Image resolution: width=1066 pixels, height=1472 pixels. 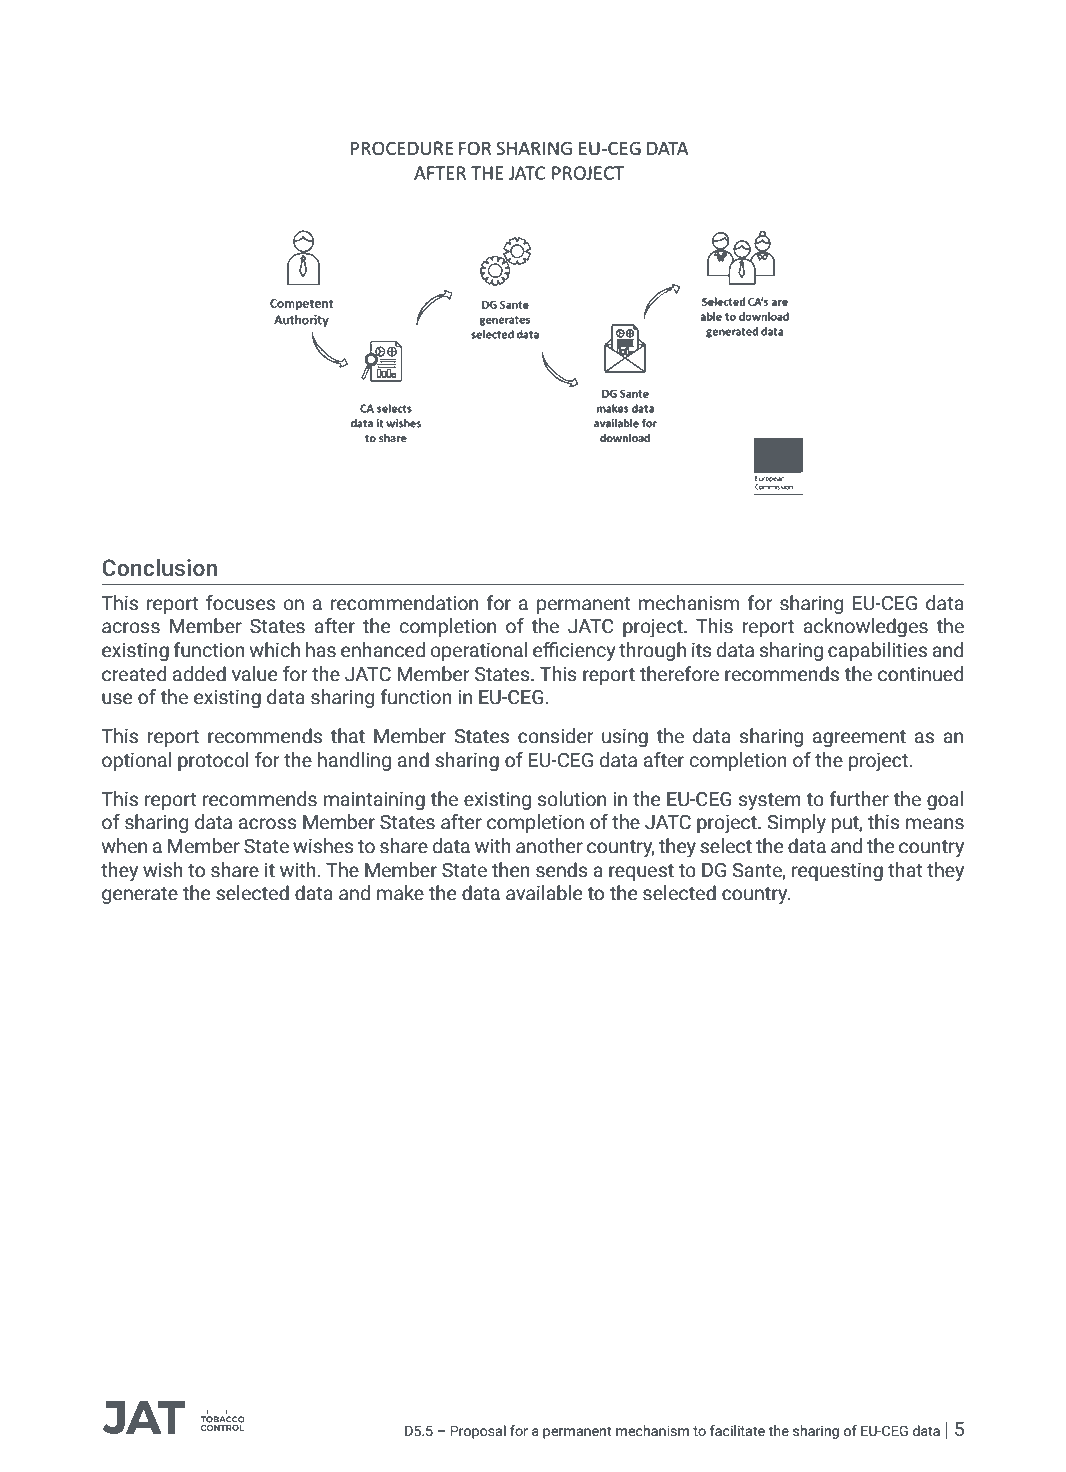 I want to click on focuses, so click(x=240, y=603).
